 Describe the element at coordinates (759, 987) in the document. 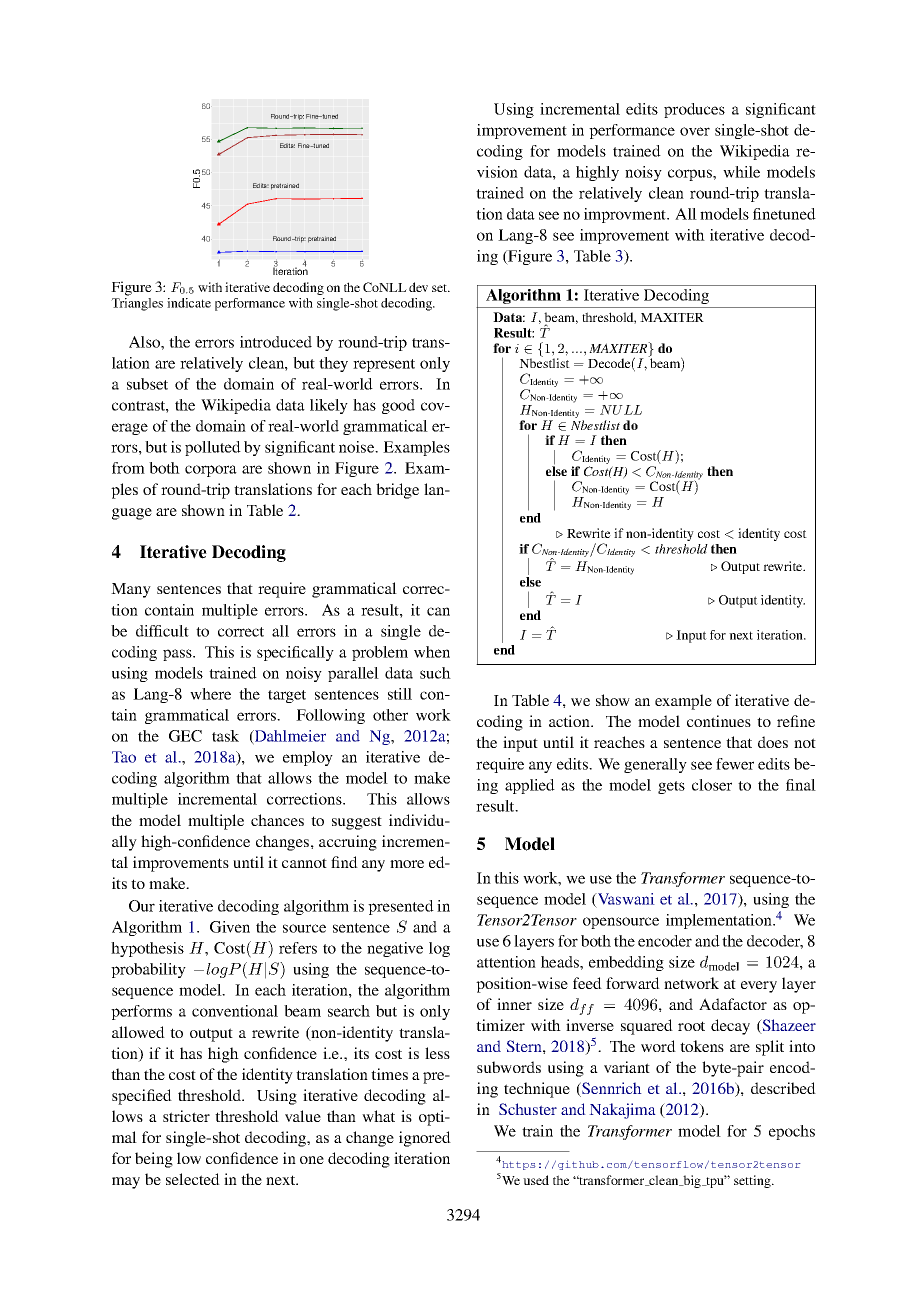

I see `every` at that location.
